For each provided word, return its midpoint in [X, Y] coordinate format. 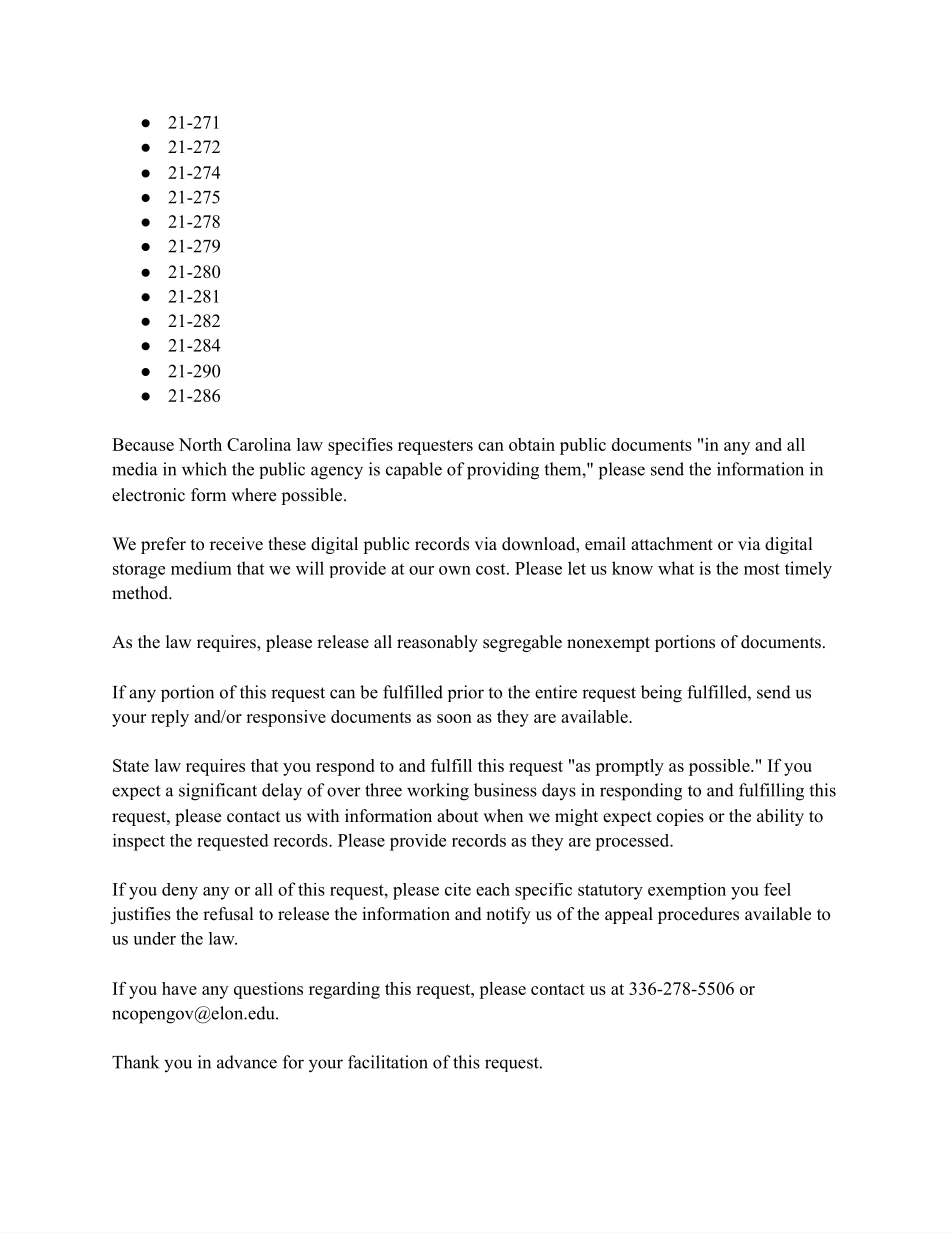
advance [247, 1062]
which [204, 469]
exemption [687, 891]
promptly [629, 767]
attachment [672, 544]
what [676, 568]
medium [201, 568]
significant [218, 792]
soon [454, 718]
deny [180, 891]
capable [414, 470]
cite [458, 889]
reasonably [437, 643]
